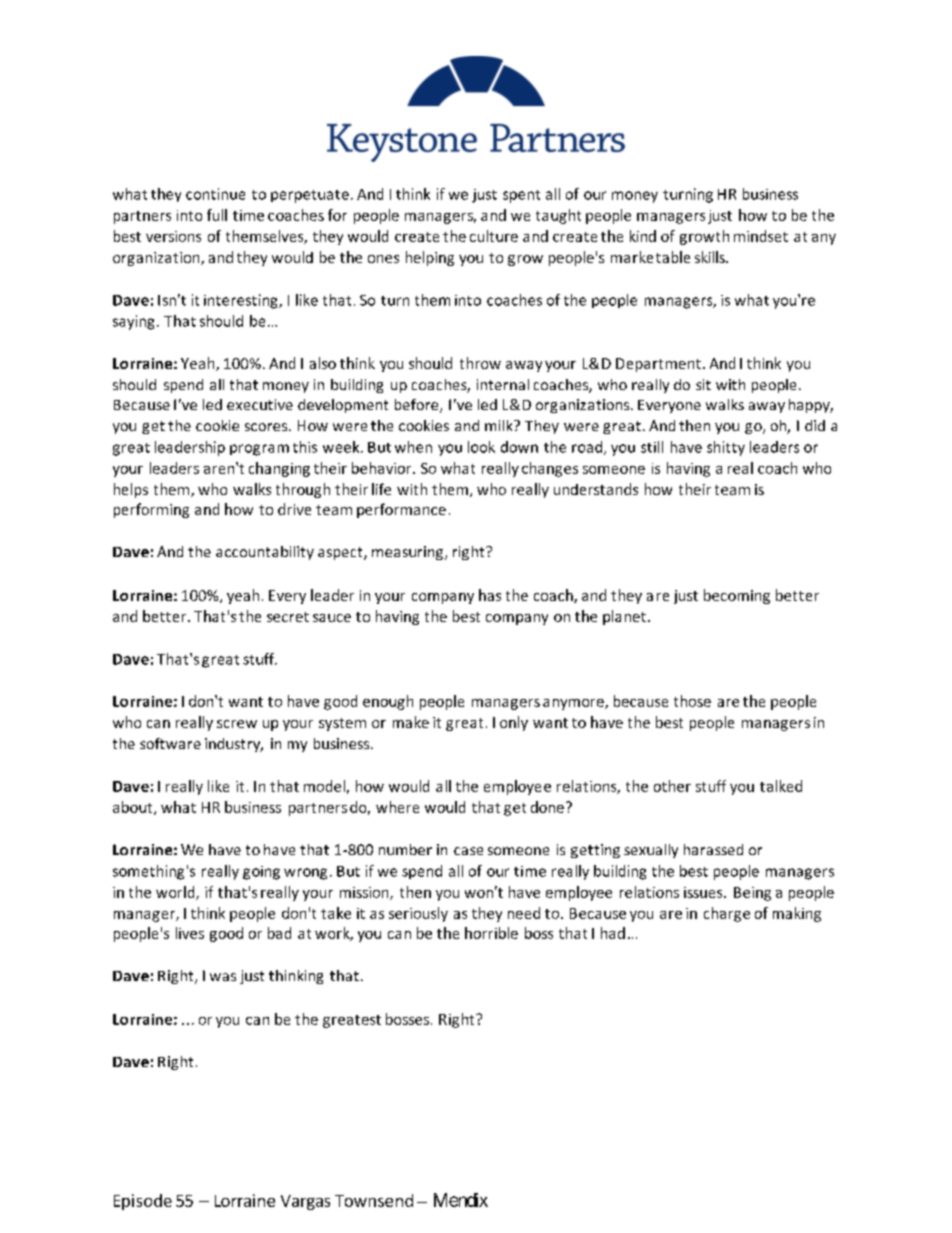 The image size is (952, 1233). I want to click on full, so click(217, 215).
